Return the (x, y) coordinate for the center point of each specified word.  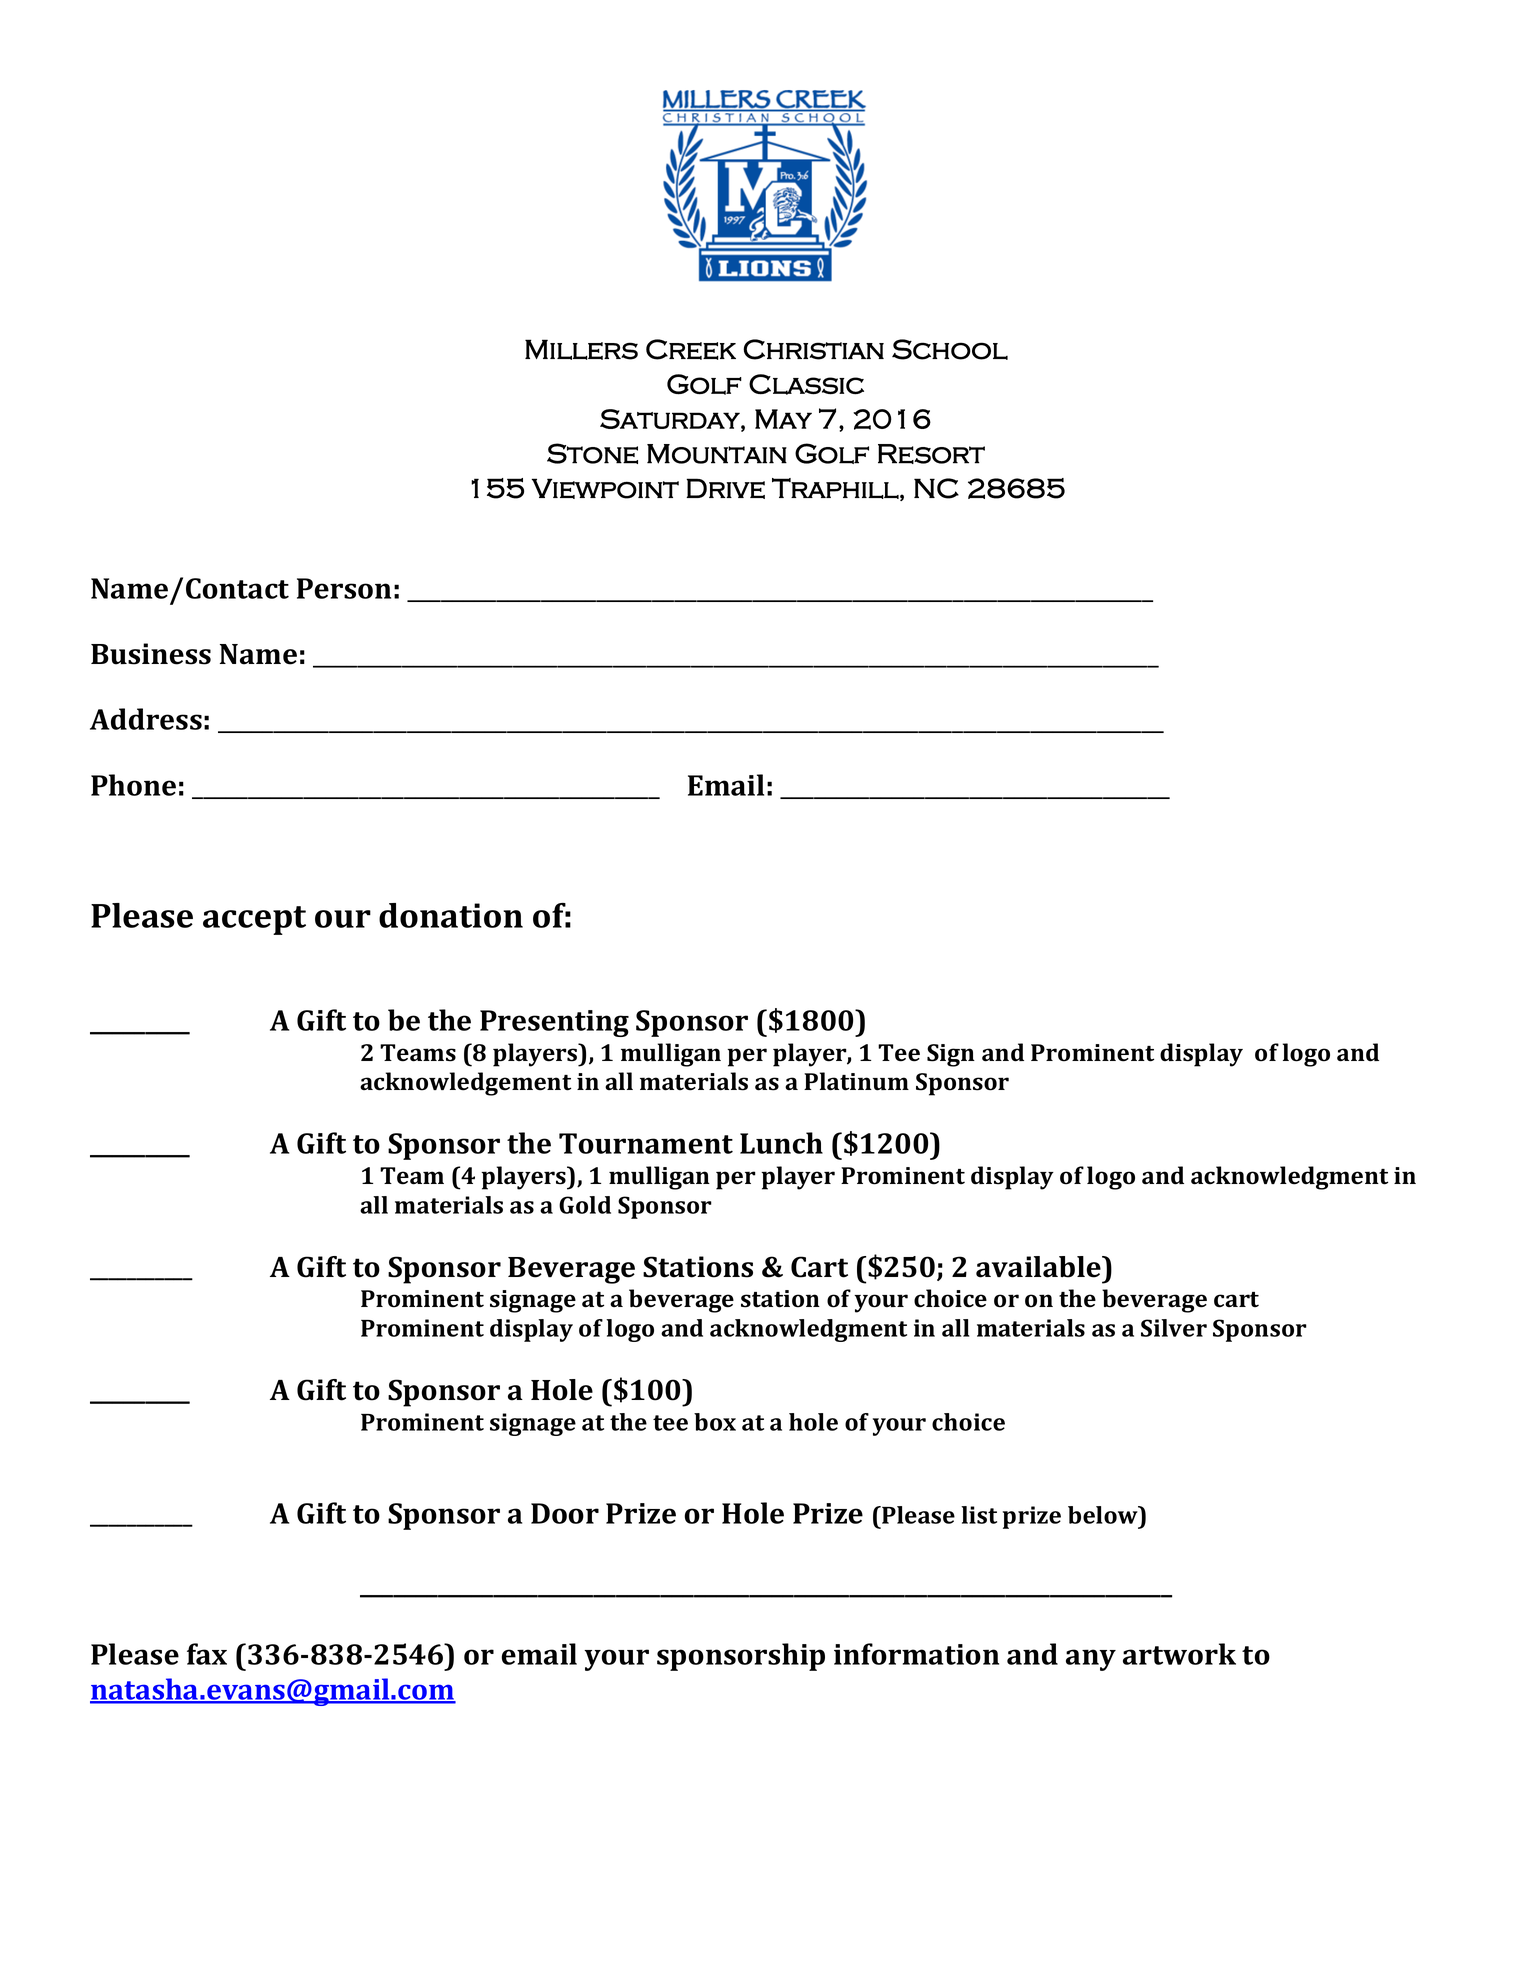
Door (565, 1513)
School (950, 349)
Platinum (856, 1081)
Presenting (554, 1023)
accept (254, 920)
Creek (691, 349)
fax (207, 1654)
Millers (581, 349)
